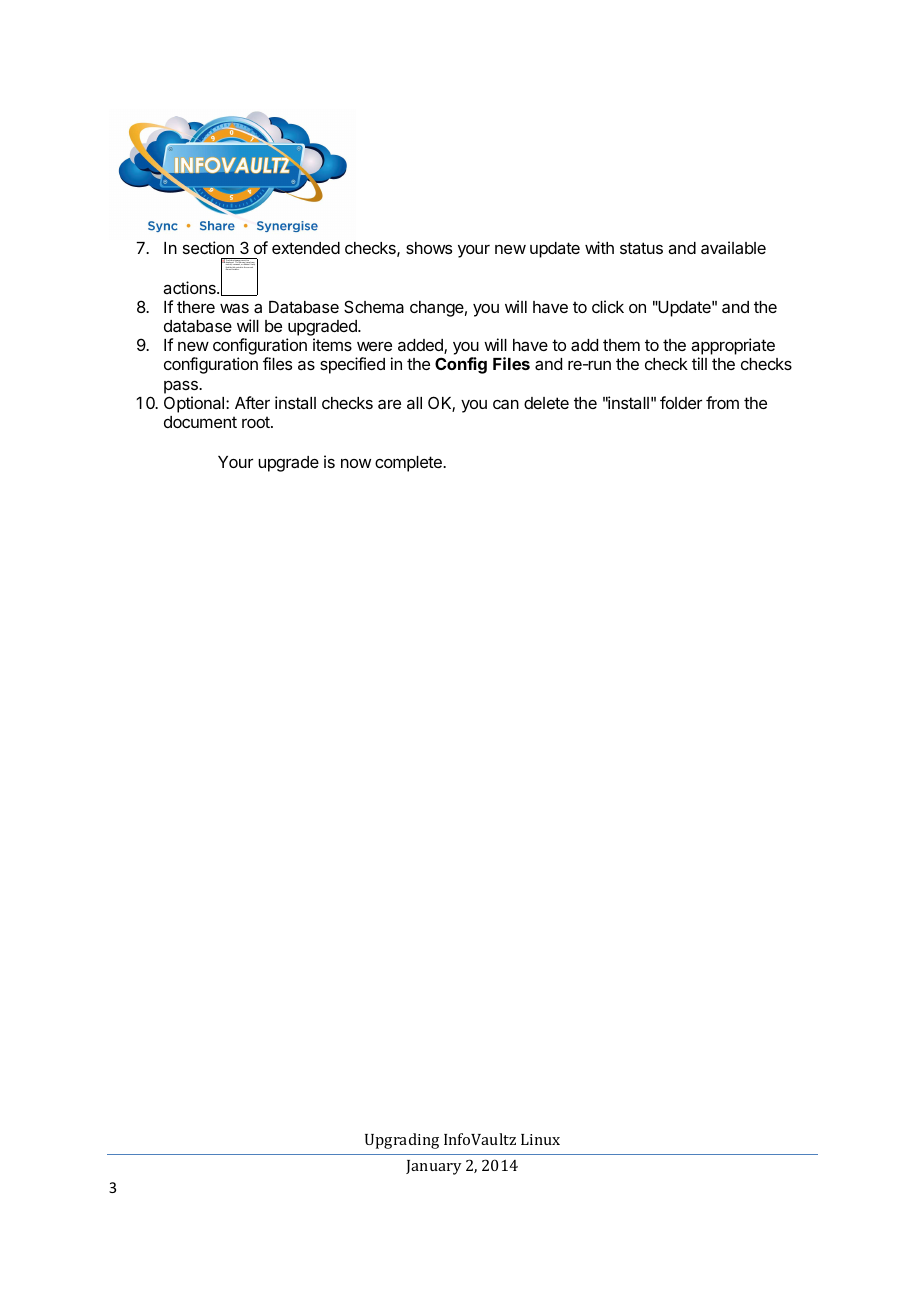  Describe the element at coordinates (429, 248) in the page. I see `shows` at that location.
